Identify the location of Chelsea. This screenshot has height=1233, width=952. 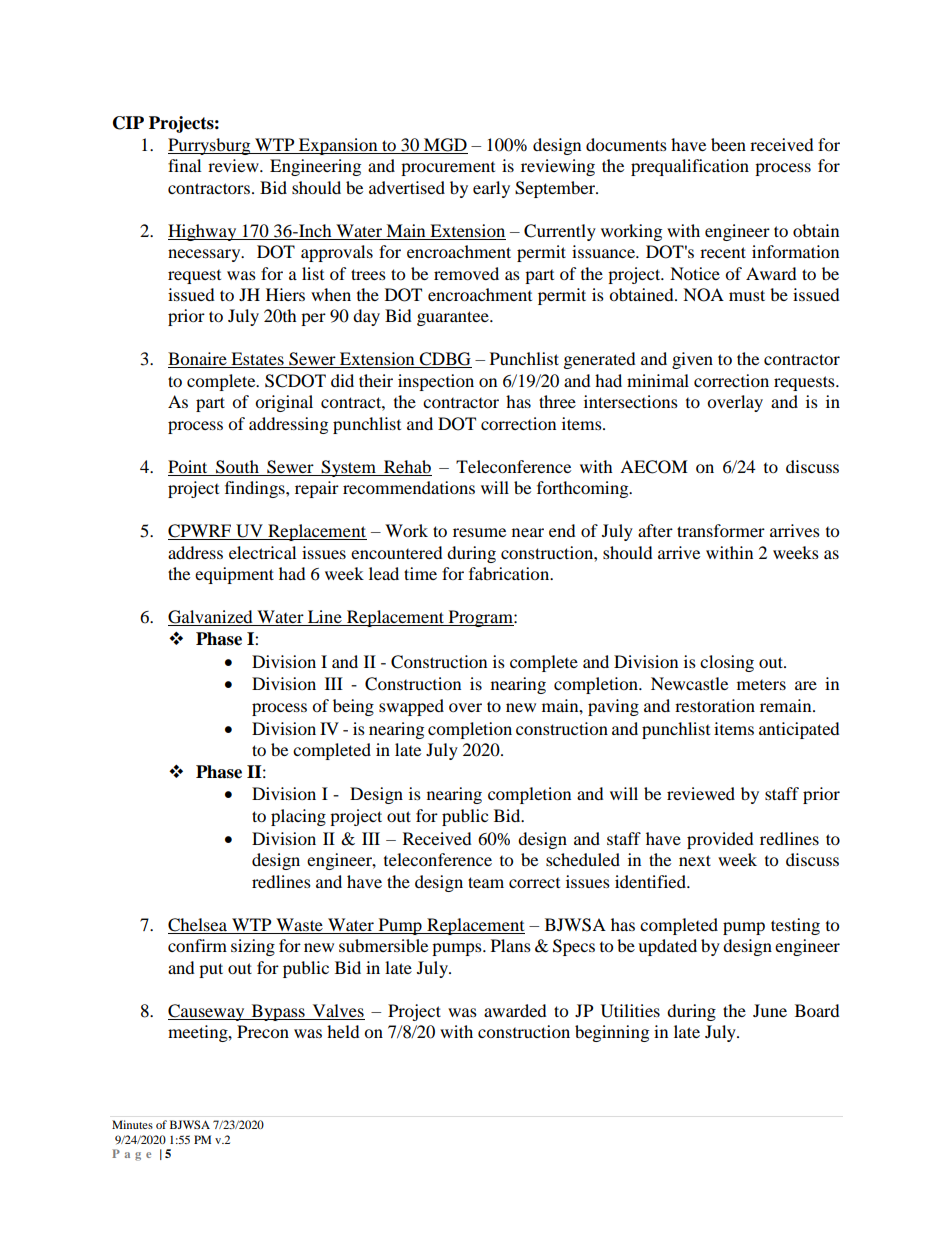
(199, 926).
